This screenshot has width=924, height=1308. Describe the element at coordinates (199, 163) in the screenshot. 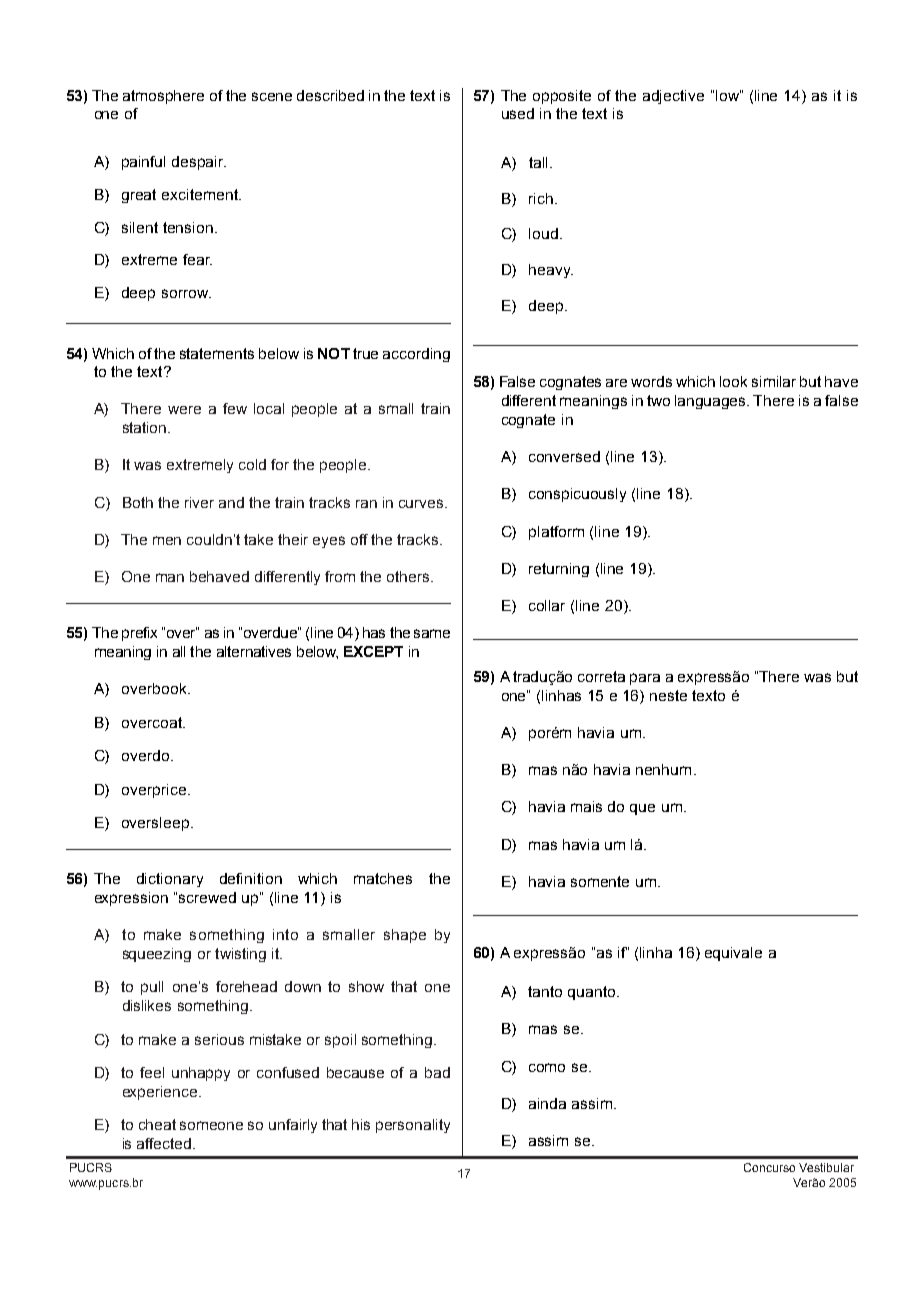

I see `despair` at that location.
